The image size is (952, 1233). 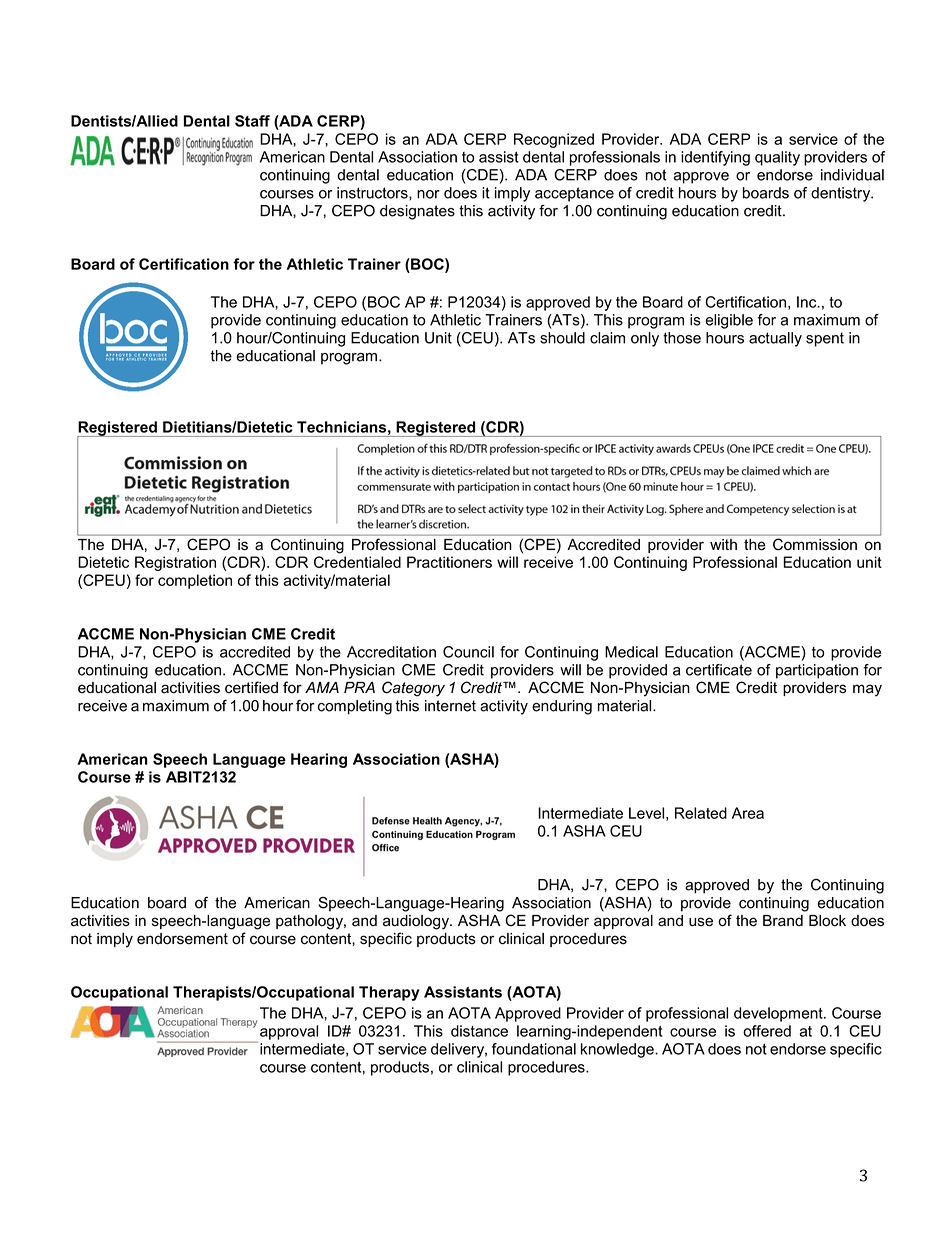 I want to click on Commission, so click(x=815, y=544).
